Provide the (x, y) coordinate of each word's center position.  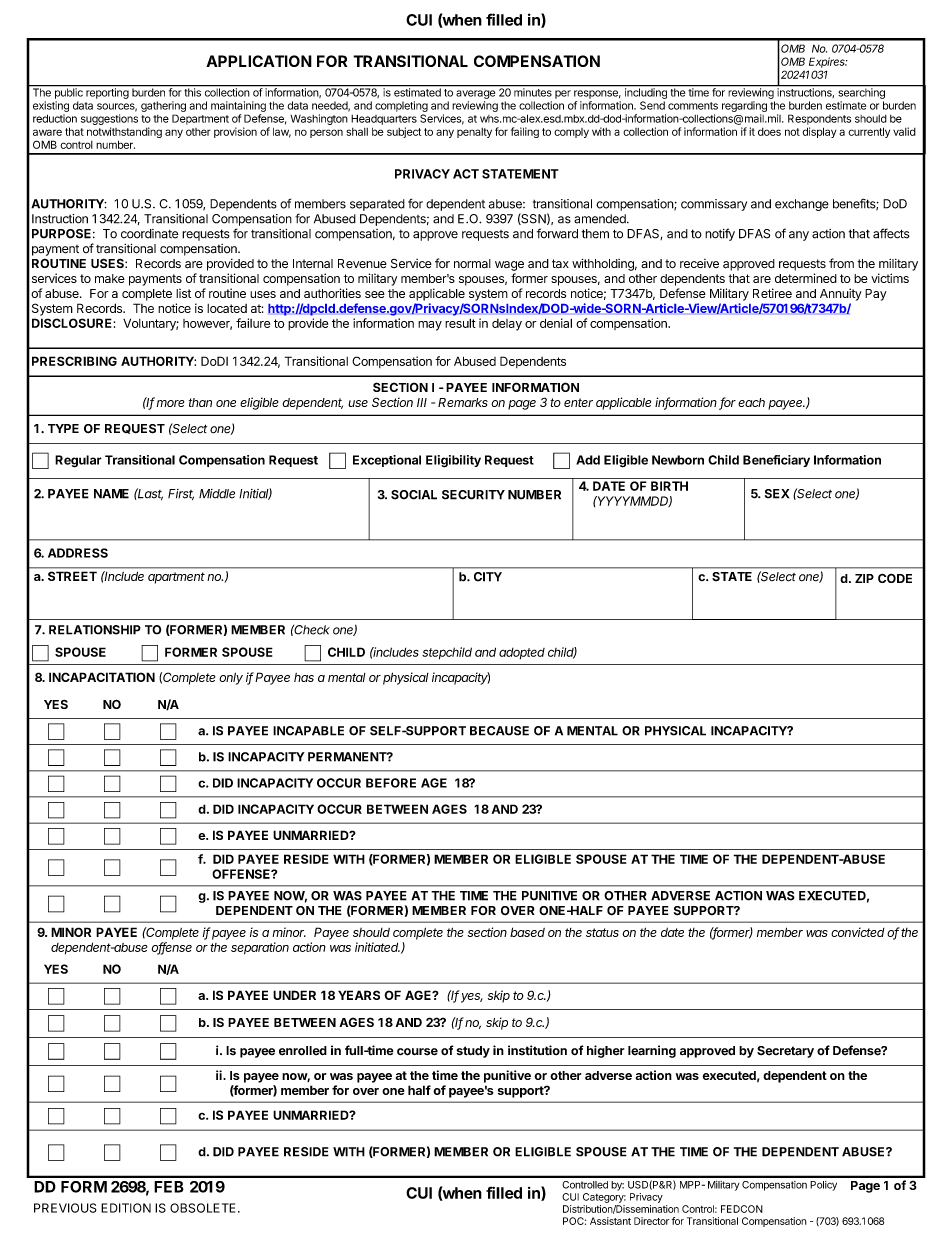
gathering (163, 106)
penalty (474, 133)
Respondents (819, 119)
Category (604, 1198)
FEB (169, 1187)
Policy (823, 1186)
